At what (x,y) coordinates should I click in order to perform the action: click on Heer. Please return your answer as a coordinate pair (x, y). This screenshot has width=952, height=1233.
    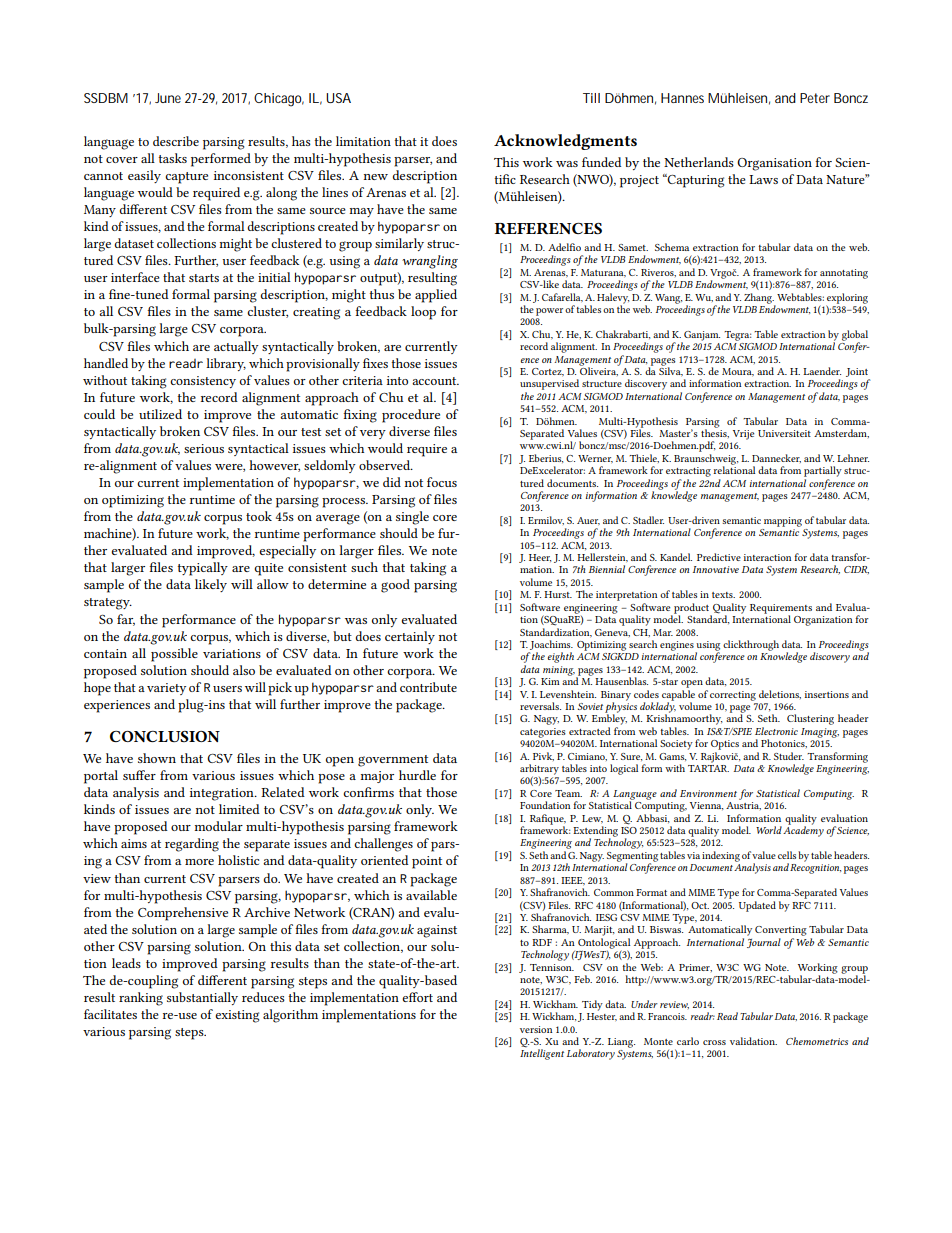
    Looking at the image, I should click on (540, 558).
